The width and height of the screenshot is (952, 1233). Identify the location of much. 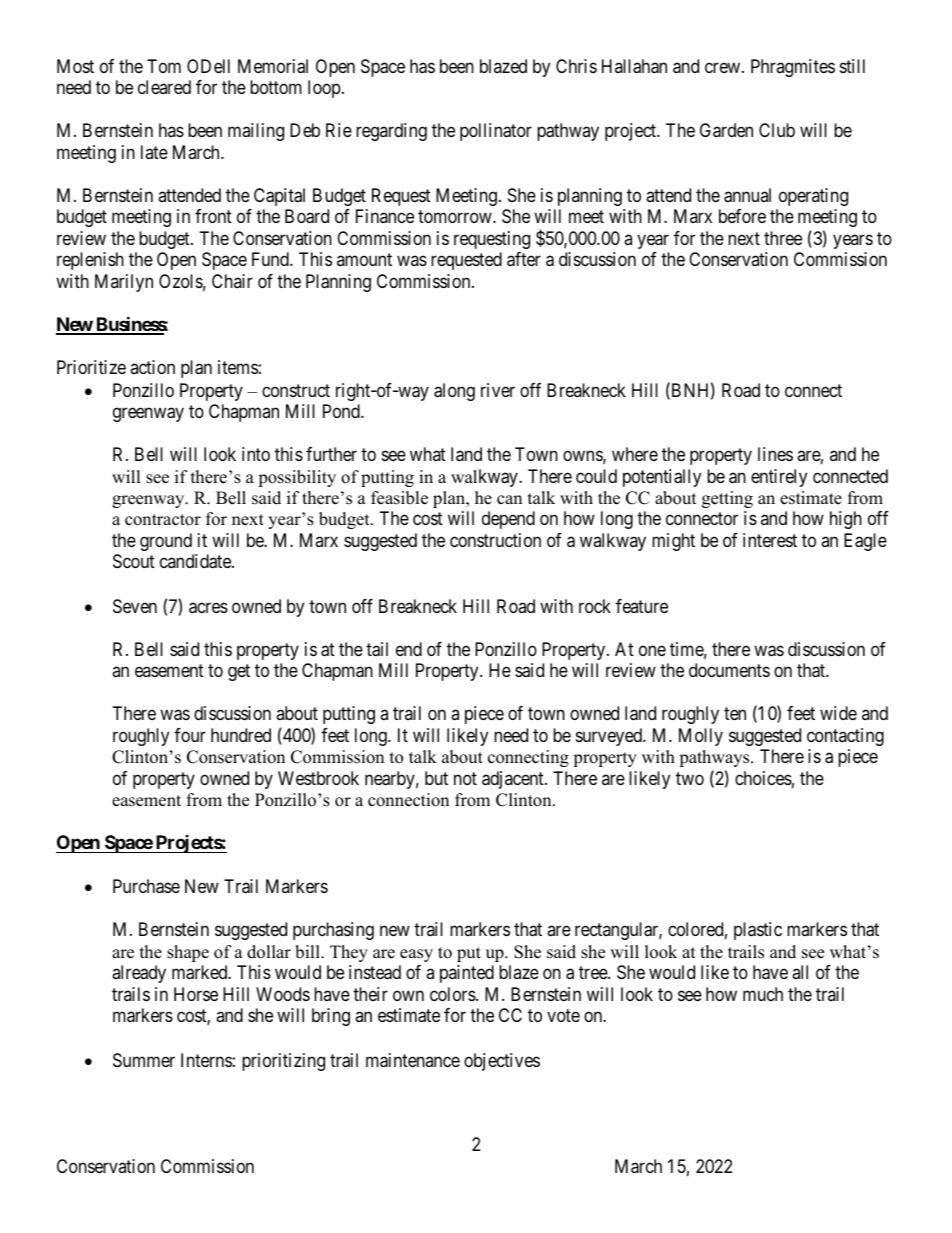
(763, 994).
